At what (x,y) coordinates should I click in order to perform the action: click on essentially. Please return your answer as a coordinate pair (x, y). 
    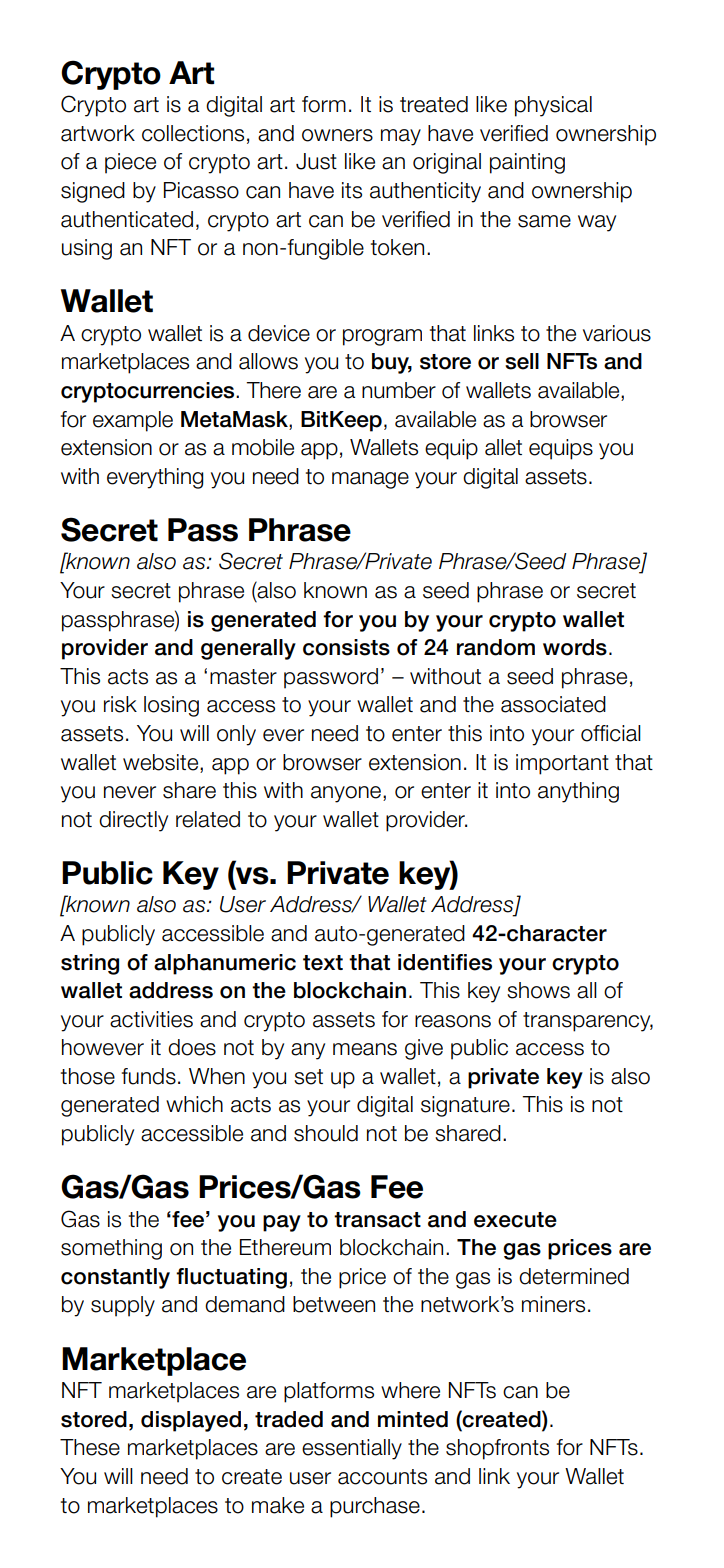
    Looking at the image, I should click on (352, 1449).
